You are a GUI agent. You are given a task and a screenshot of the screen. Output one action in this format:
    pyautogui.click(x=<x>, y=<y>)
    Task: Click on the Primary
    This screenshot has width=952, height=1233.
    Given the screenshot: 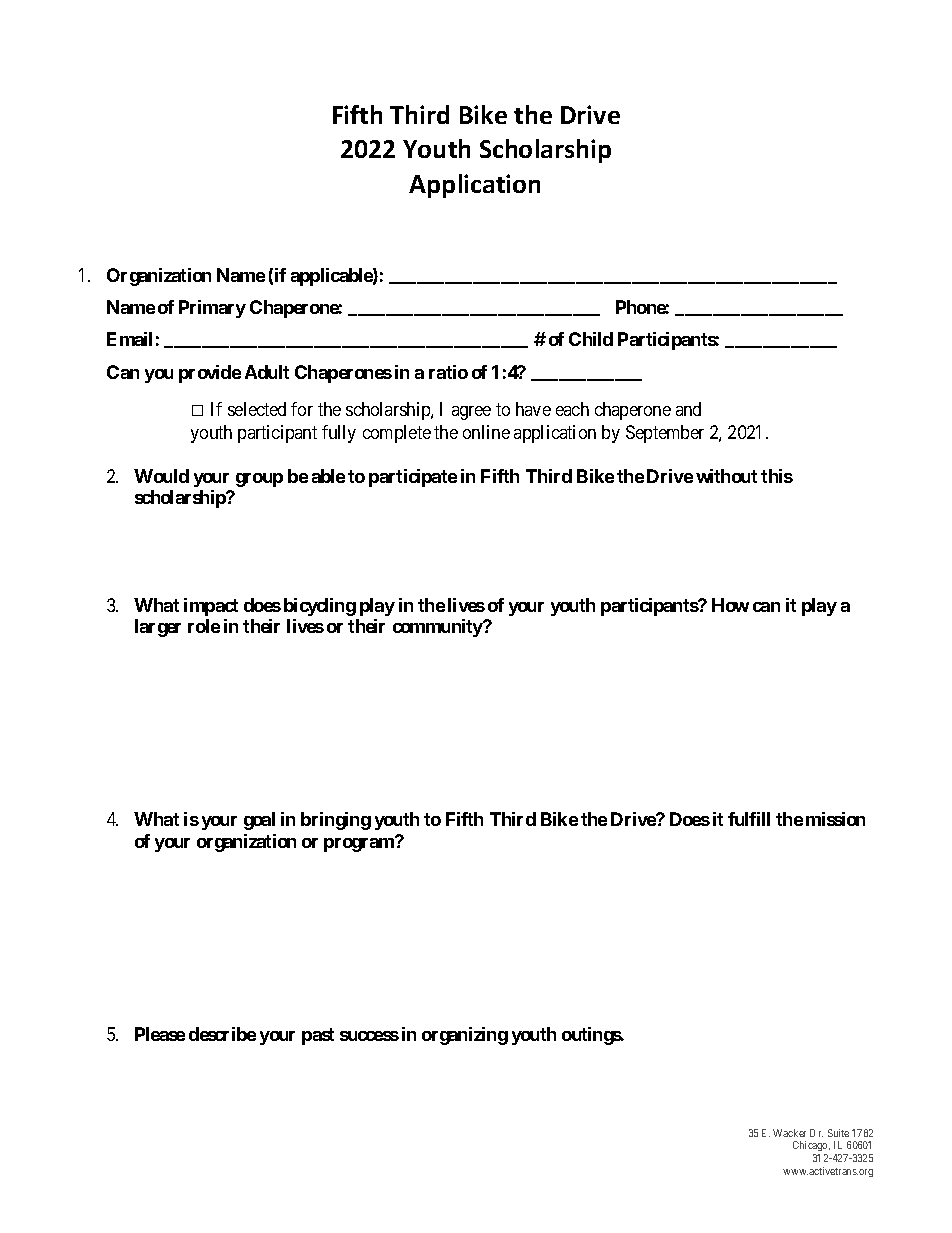 What is the action you would take?
    pyautogui.click(x=212, y=309)
